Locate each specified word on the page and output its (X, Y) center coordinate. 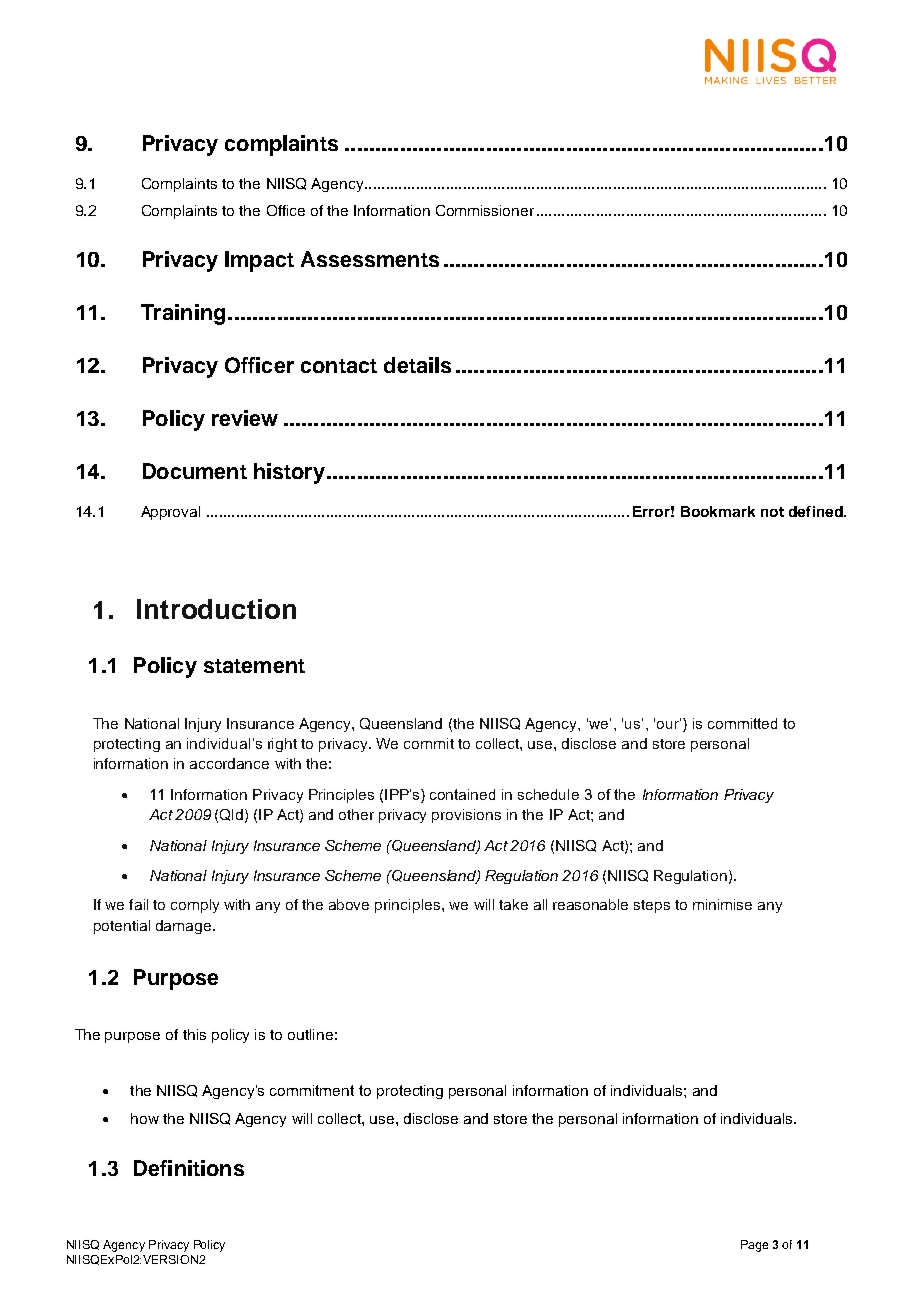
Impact (259, 261)
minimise (722, 904)
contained (462, 794)
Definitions (189, 1168)
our (669, 723)
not (772, 512)
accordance (229, 763)
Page (754, 1246)
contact (339, 366)
